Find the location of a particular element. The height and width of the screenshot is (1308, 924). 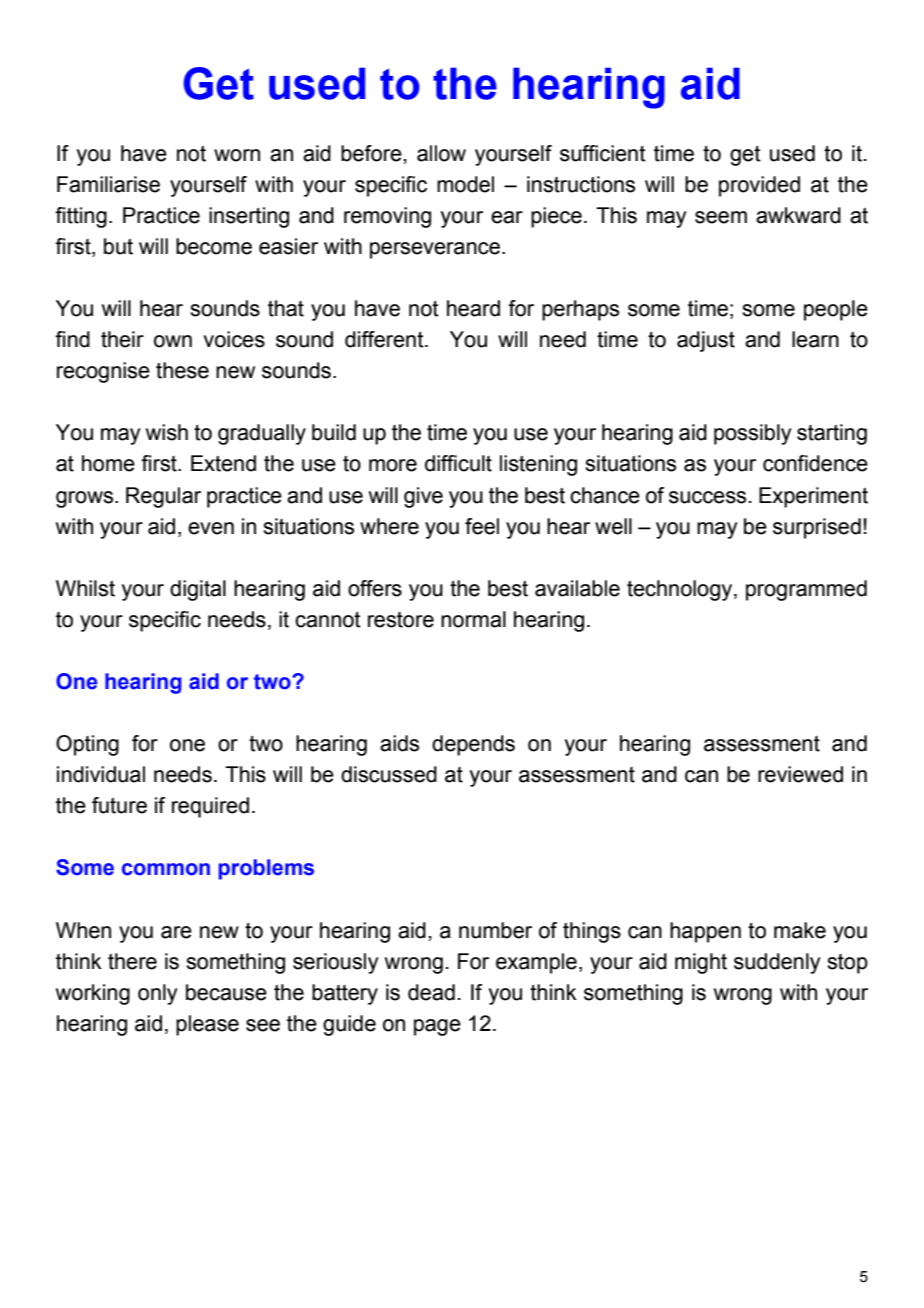

difficult is located at coordinates (458, 463).
